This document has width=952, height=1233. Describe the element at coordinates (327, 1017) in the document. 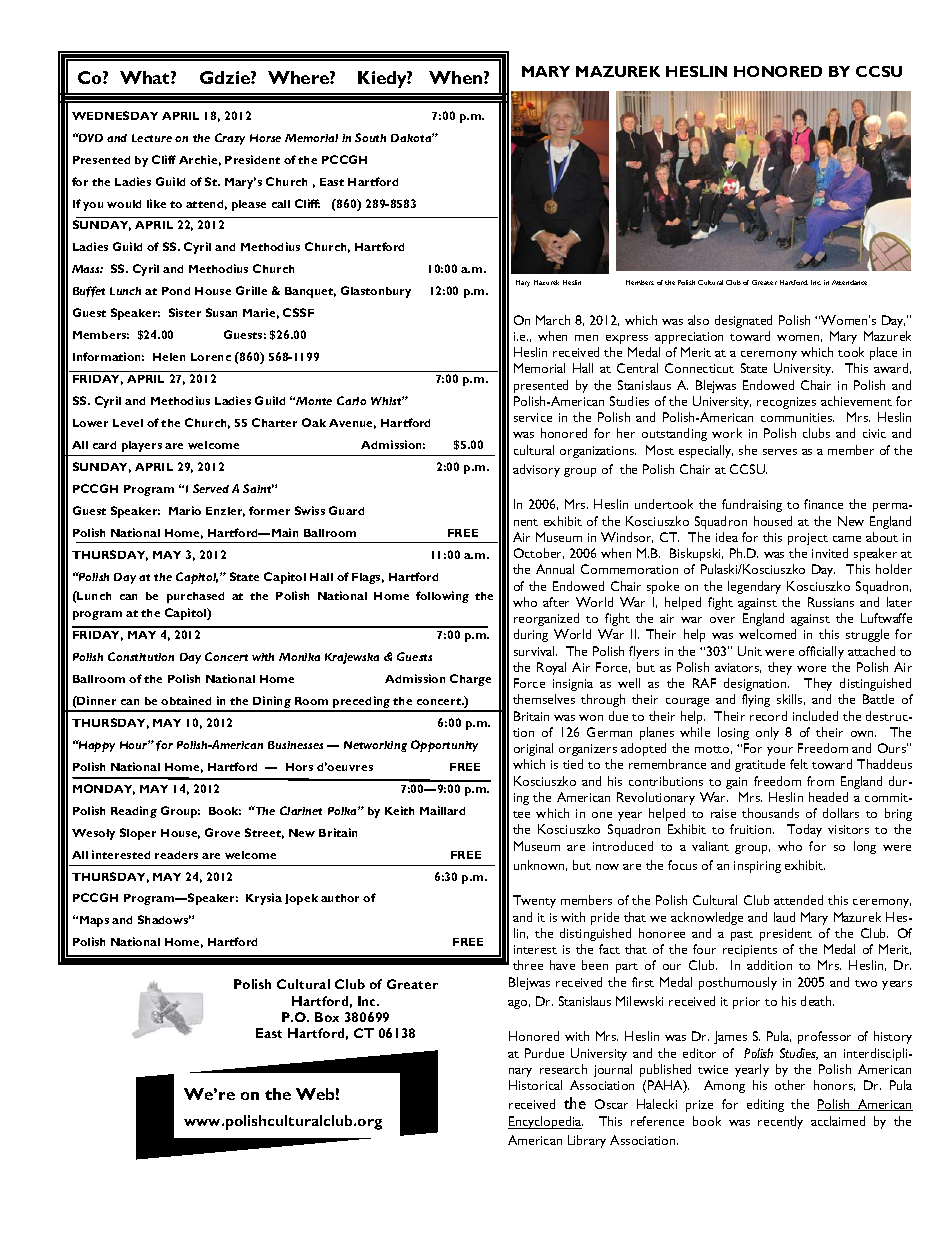

I see `Box` at that location.
